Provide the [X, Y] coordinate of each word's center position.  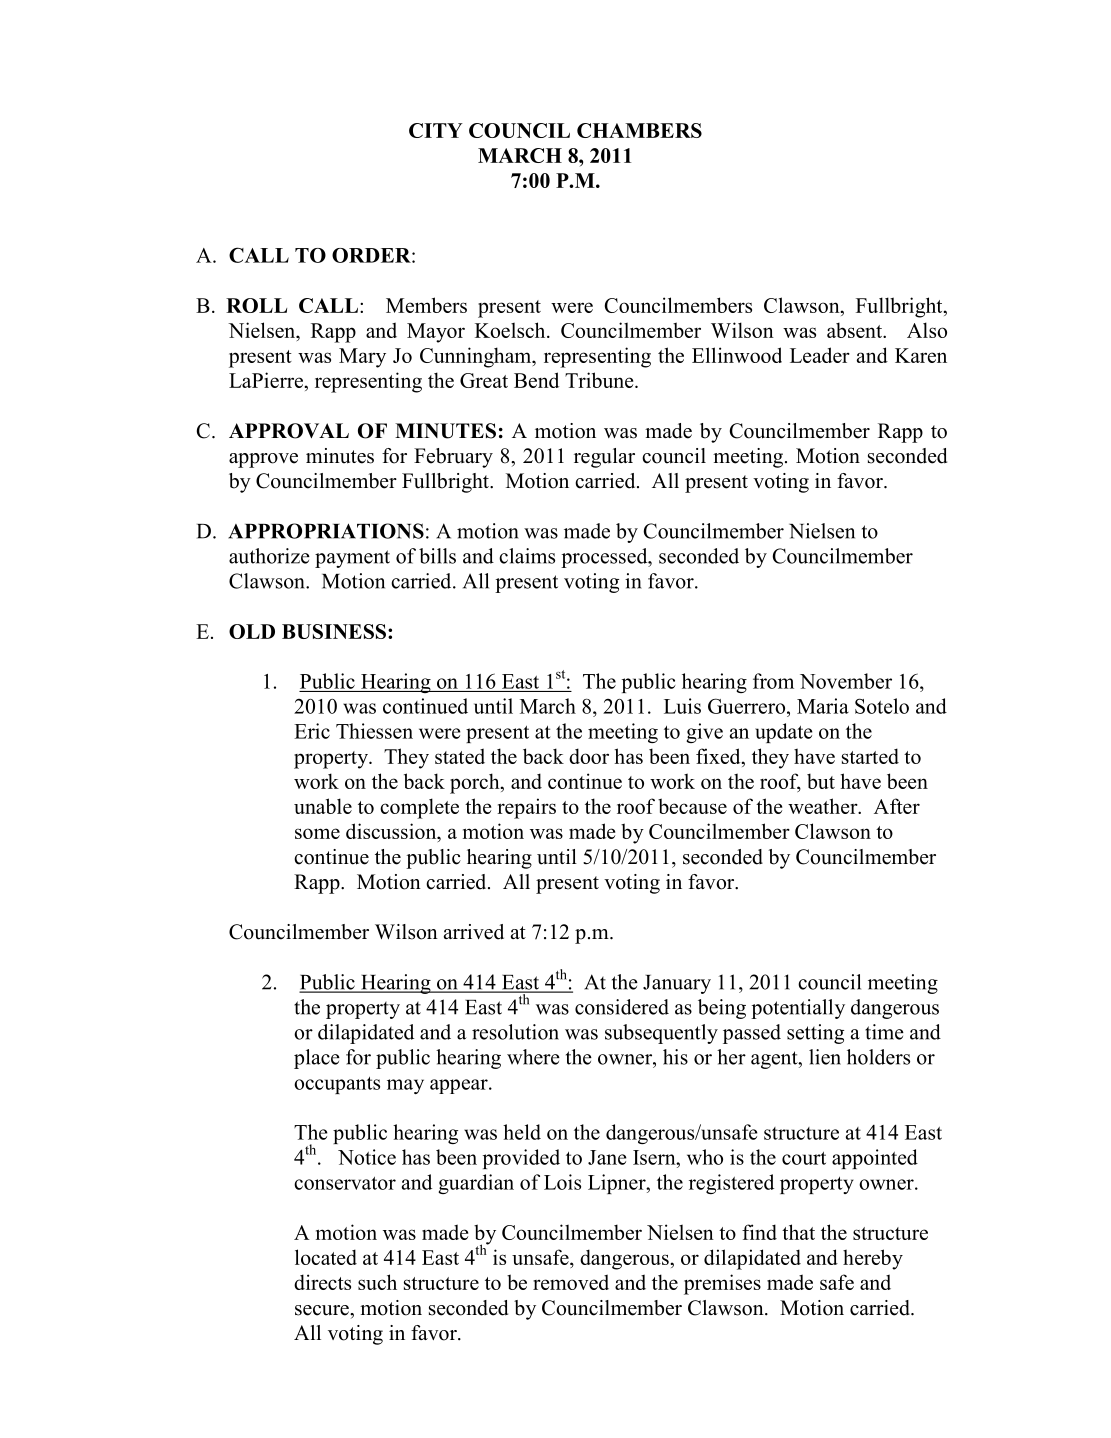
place [317, 1059]
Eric [312, 731]
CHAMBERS [639, 130]
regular [604, 458]
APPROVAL [289, 431]
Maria [823, 706]
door [589, 756]
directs [322, 1282]
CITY [436, 130]
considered [622, 1007]
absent [856, 330]
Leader [820, 355]
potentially [798, 1009]
